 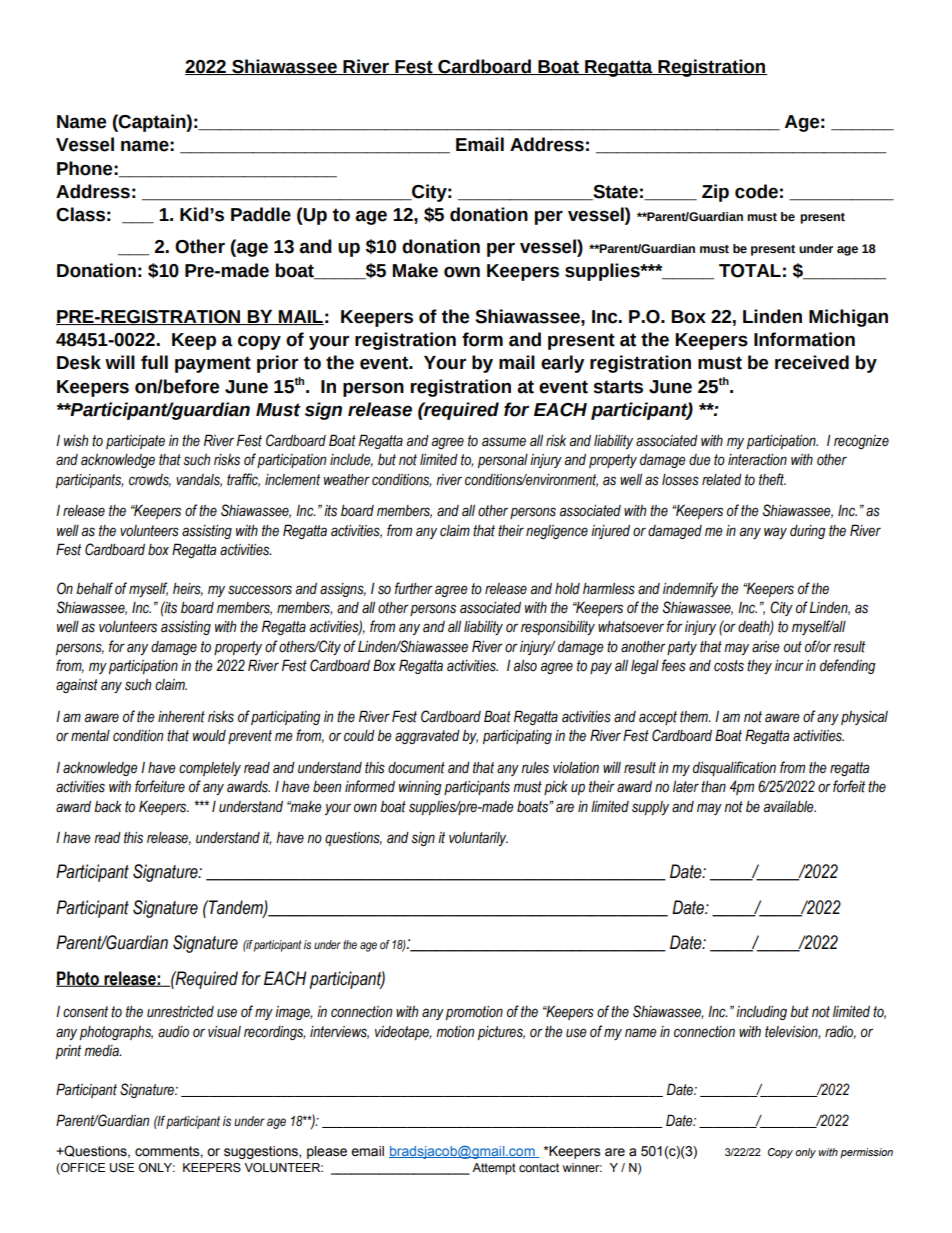 I want to click on unrestricted, so click(x=180, y=1012).
